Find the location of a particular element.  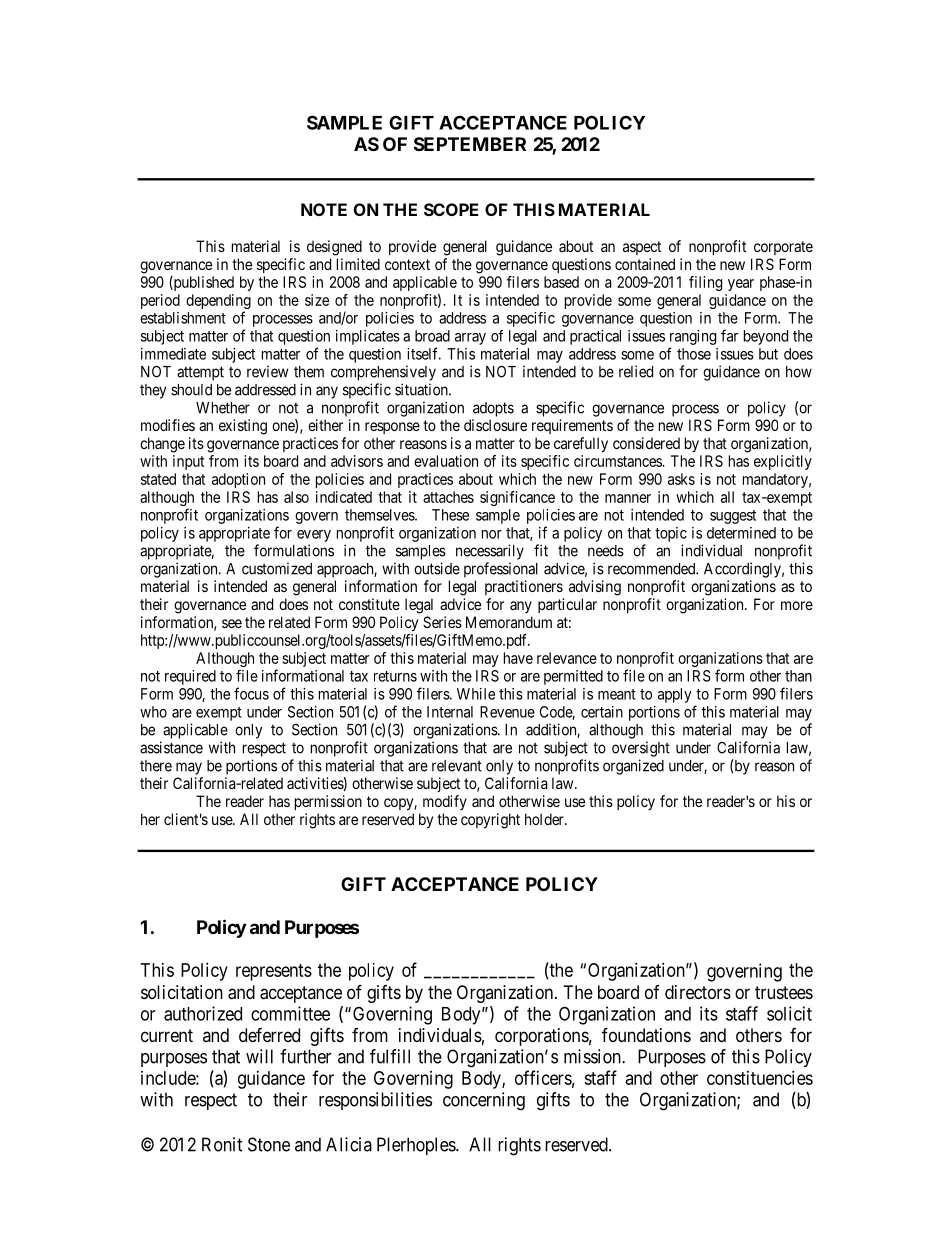

apply is located at coordinates (675, 695).
